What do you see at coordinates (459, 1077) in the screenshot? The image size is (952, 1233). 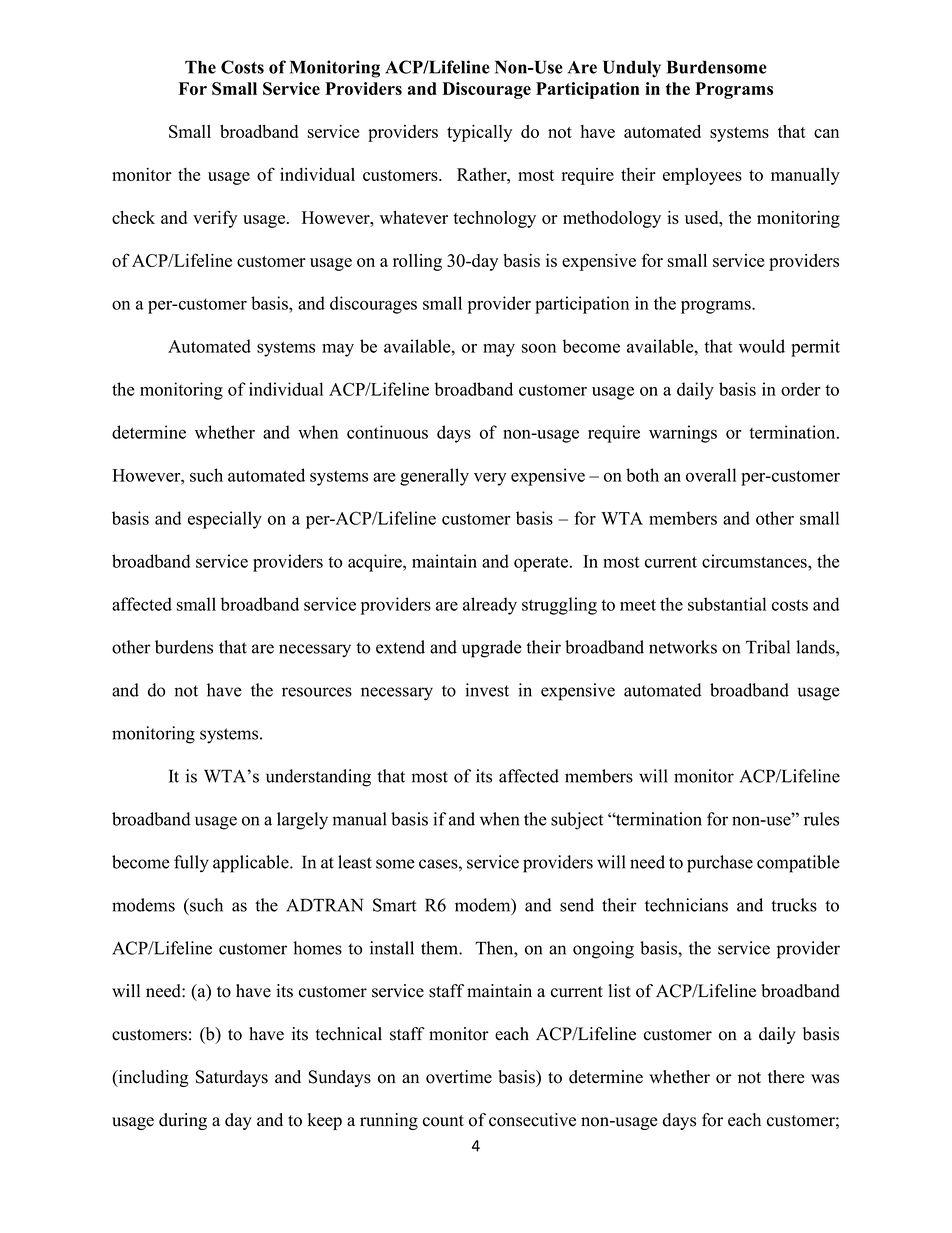 I see `overtime` at bounding box center [459, 1077].
